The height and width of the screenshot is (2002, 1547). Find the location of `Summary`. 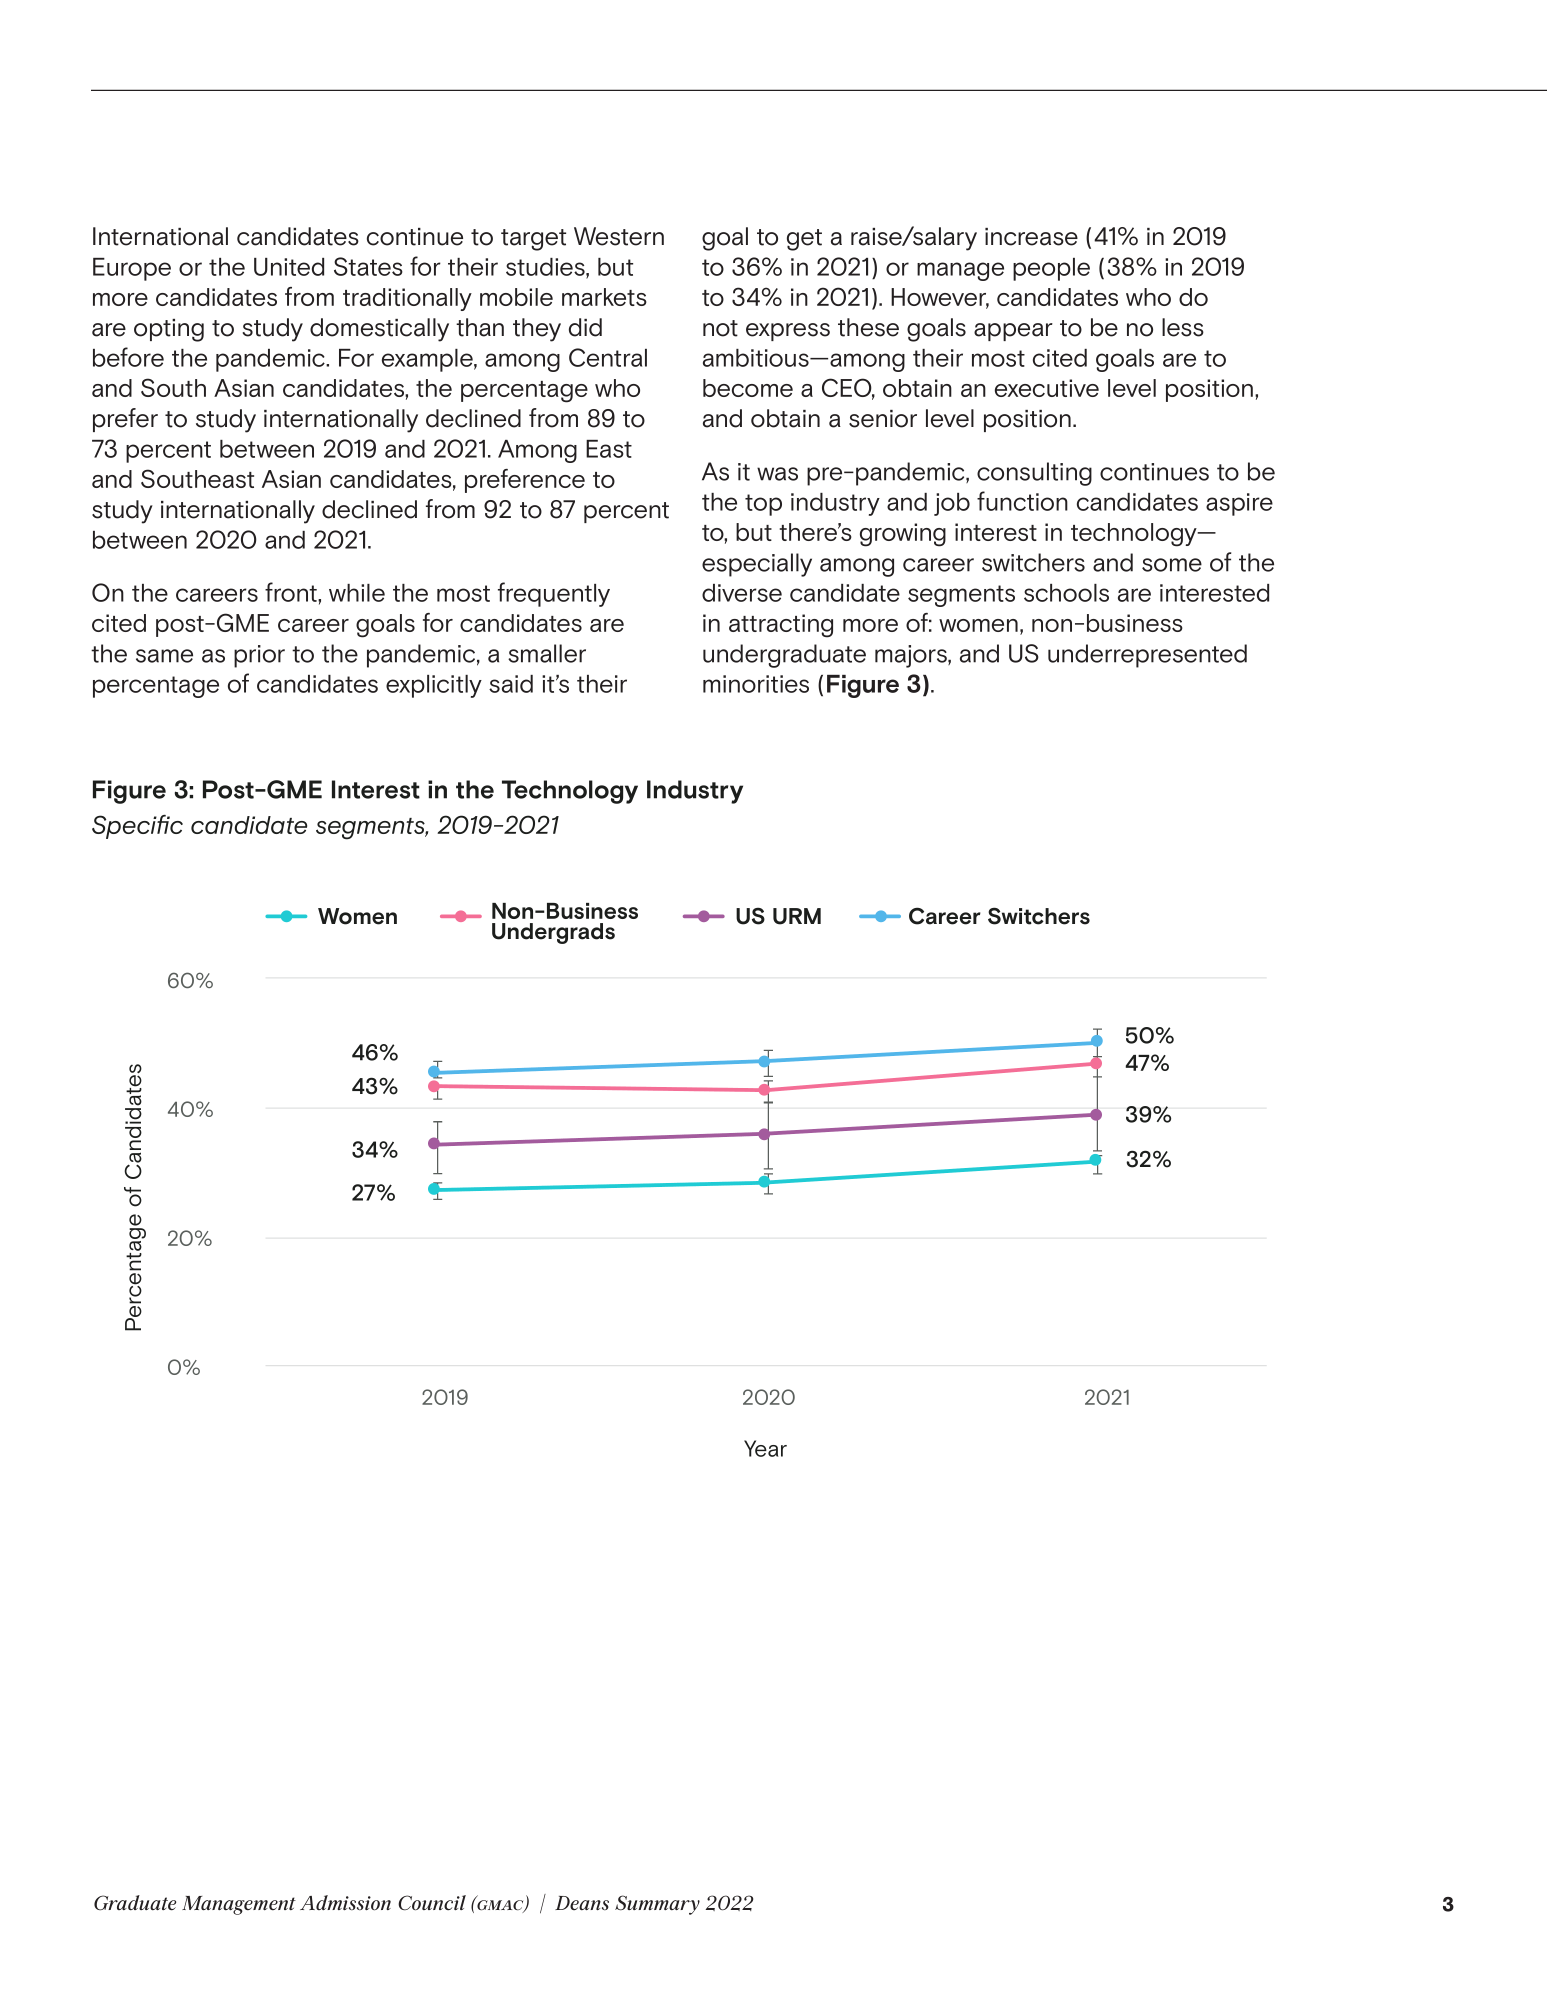

Summary is located at coordinates (657, 1905).
